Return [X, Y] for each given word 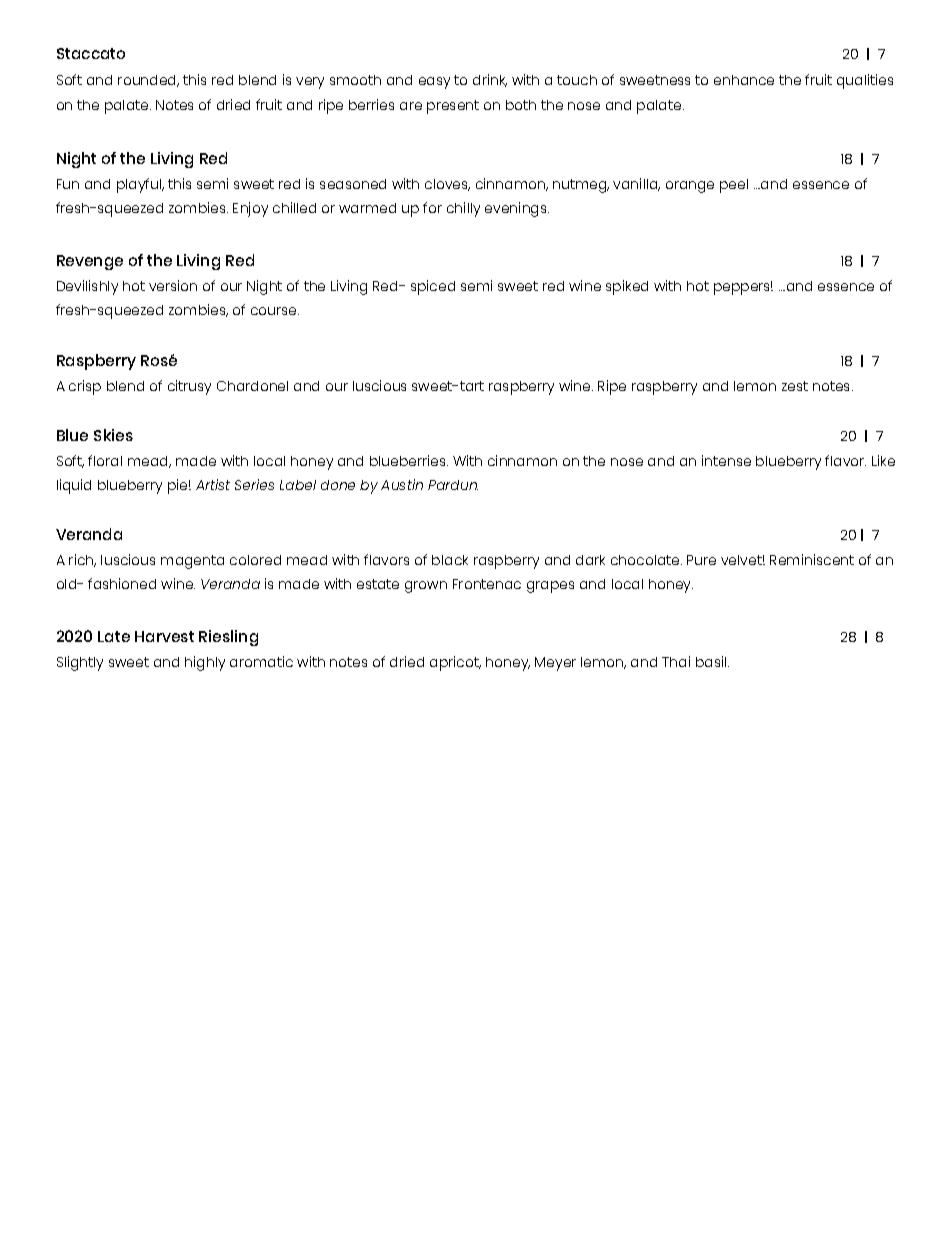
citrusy [189, 387]
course [275, 311]
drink [490, 80]
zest [795, 386]
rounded [148, 81]
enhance [744, 80]
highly [205, 663]
